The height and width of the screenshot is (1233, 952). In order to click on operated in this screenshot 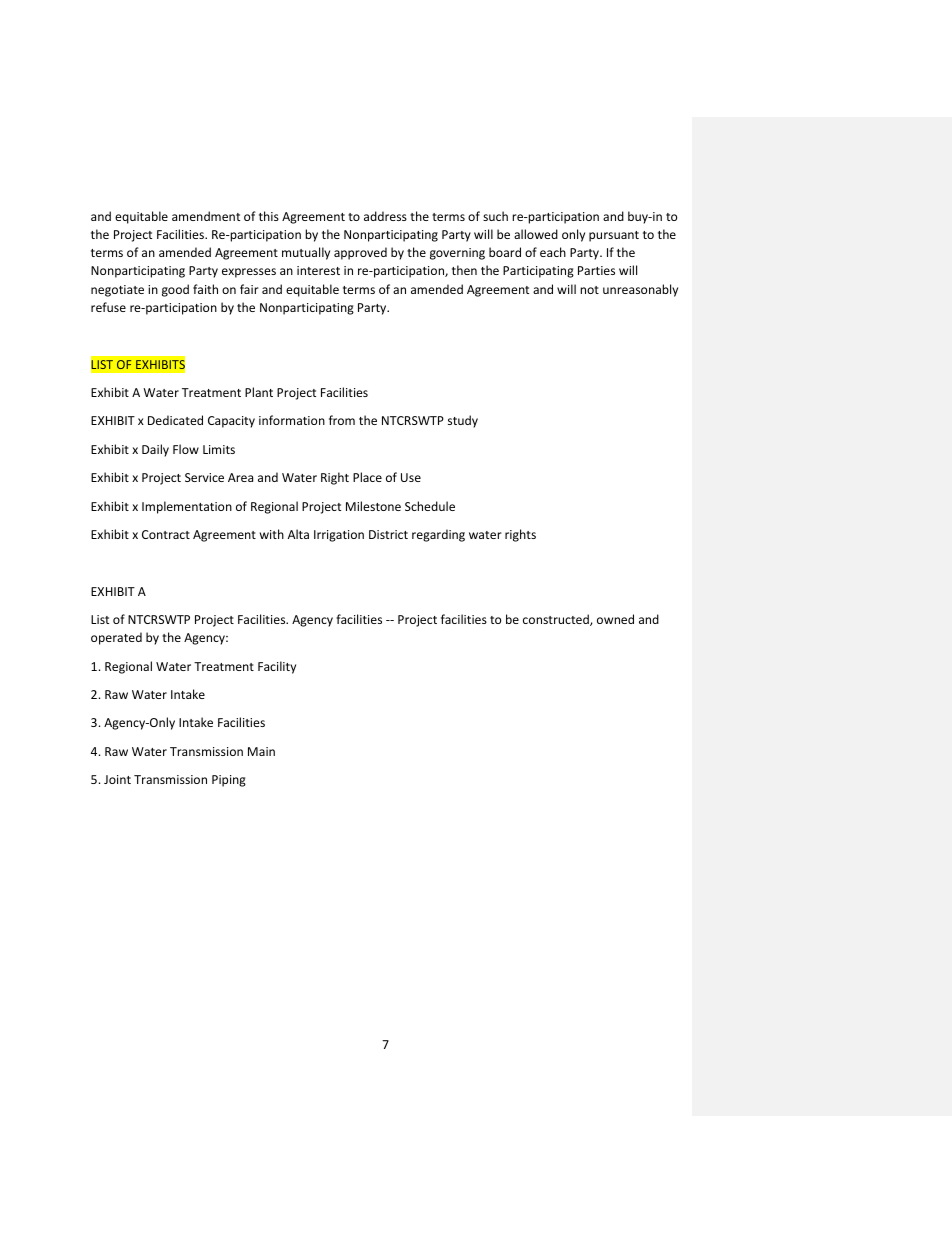, I will do `click(116, 638)`.
